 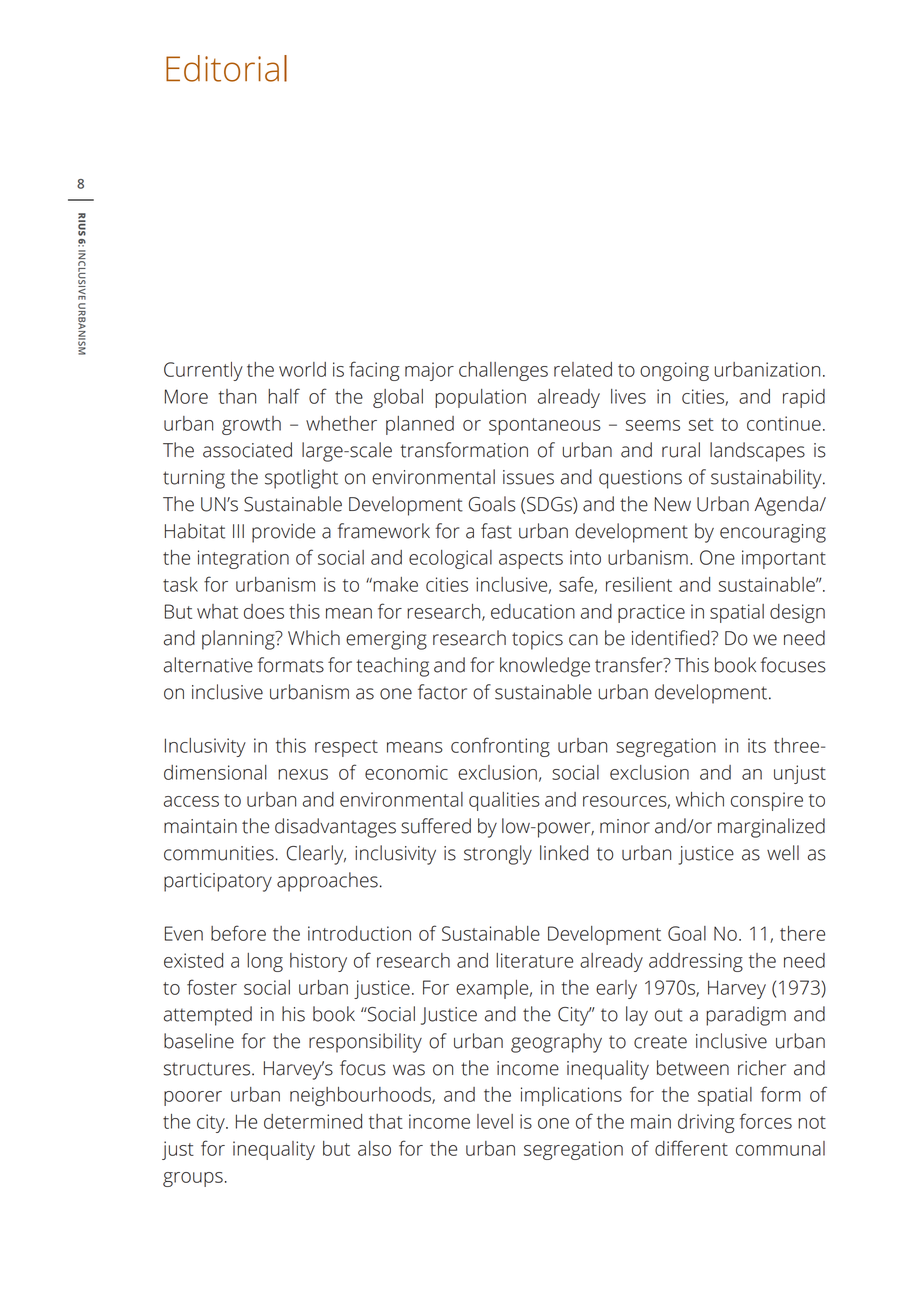 What do you see at coordinates (674, 371) in the screenshot?
I see `ongoing` at bounding box center [674, 371].
